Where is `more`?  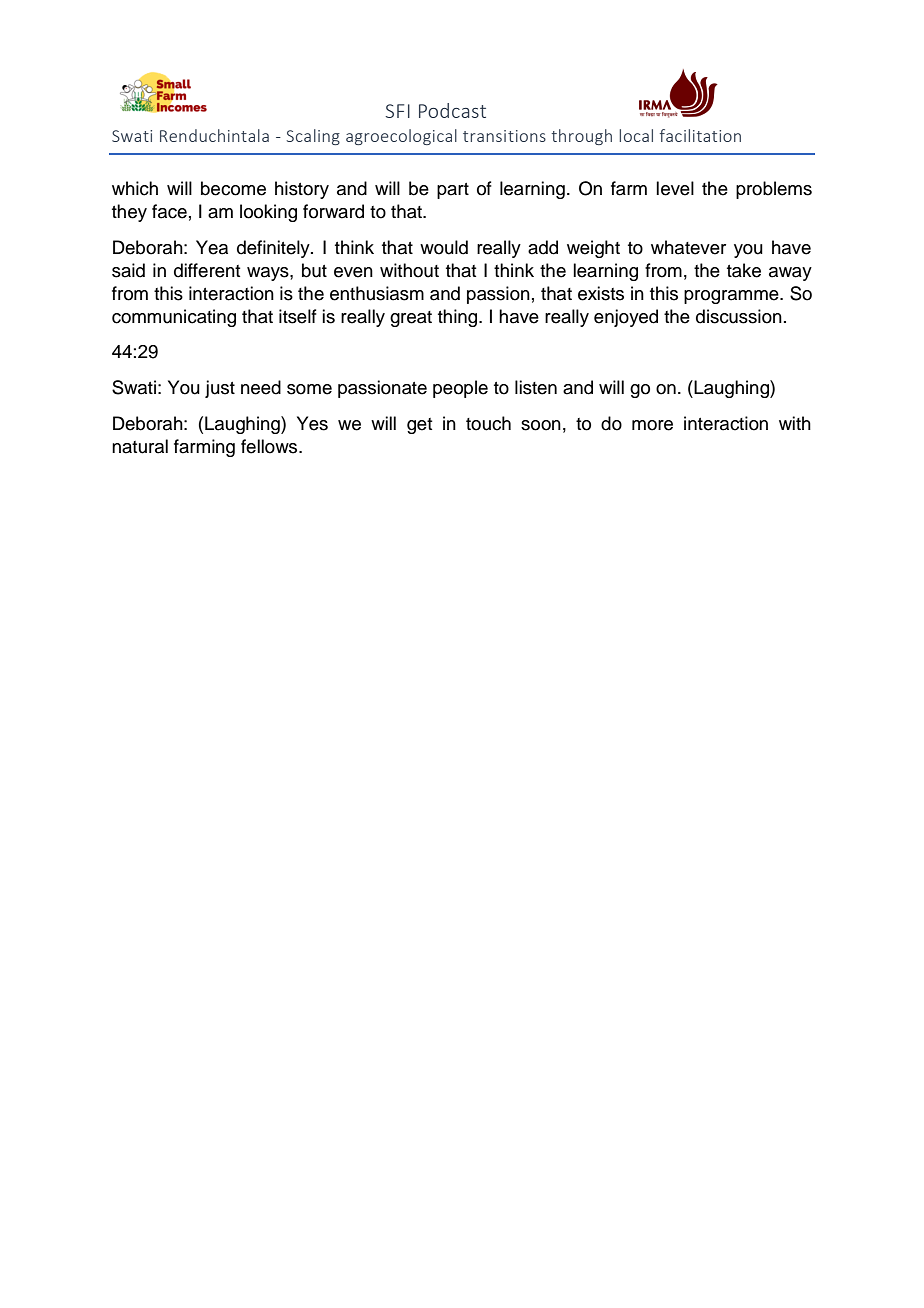
more is located at coordinates (652, 425).
